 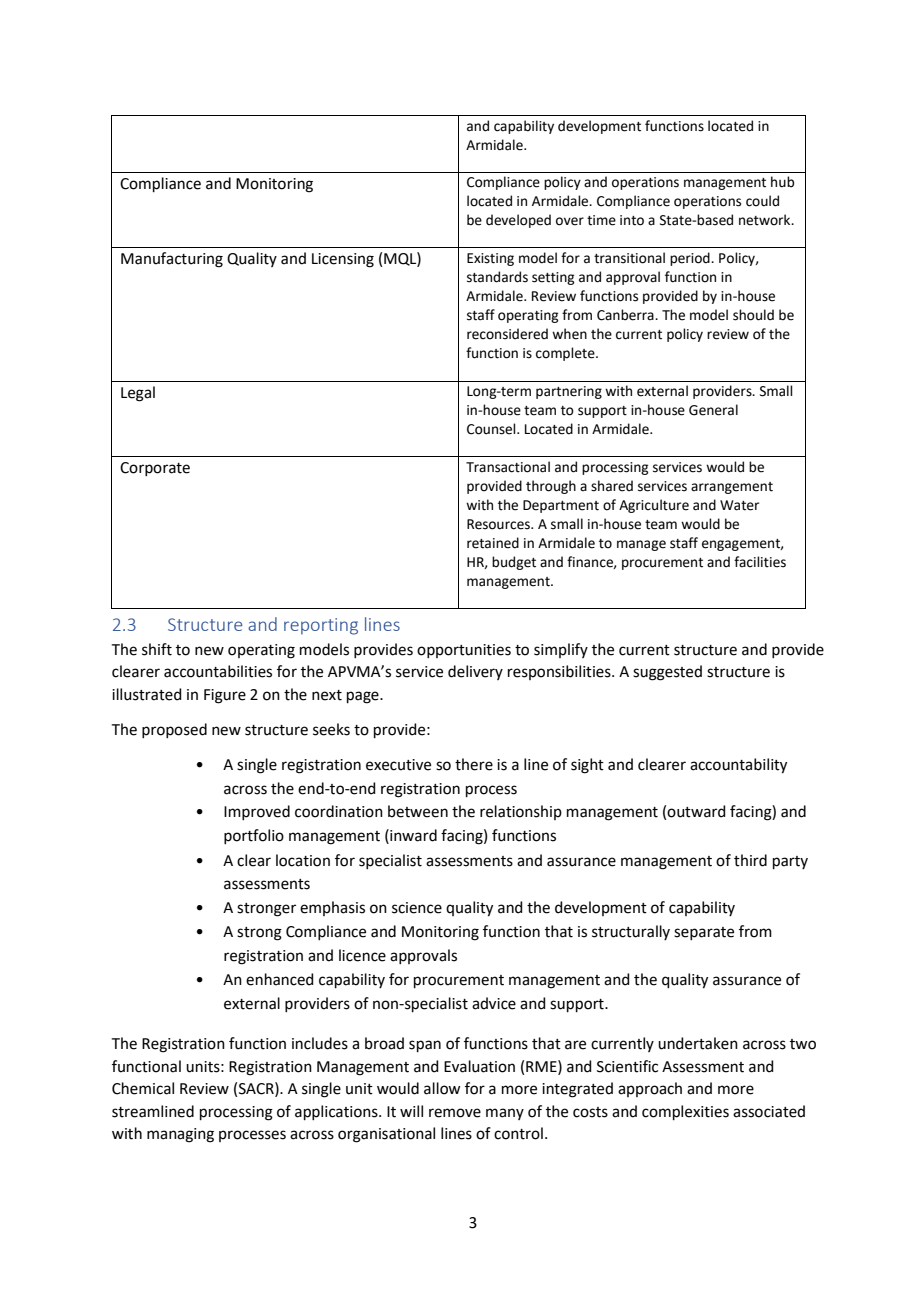 What do you see at coordinates (155, 469) in the screenshot?
I see `Corporate` at bounding box center [155, 469].
